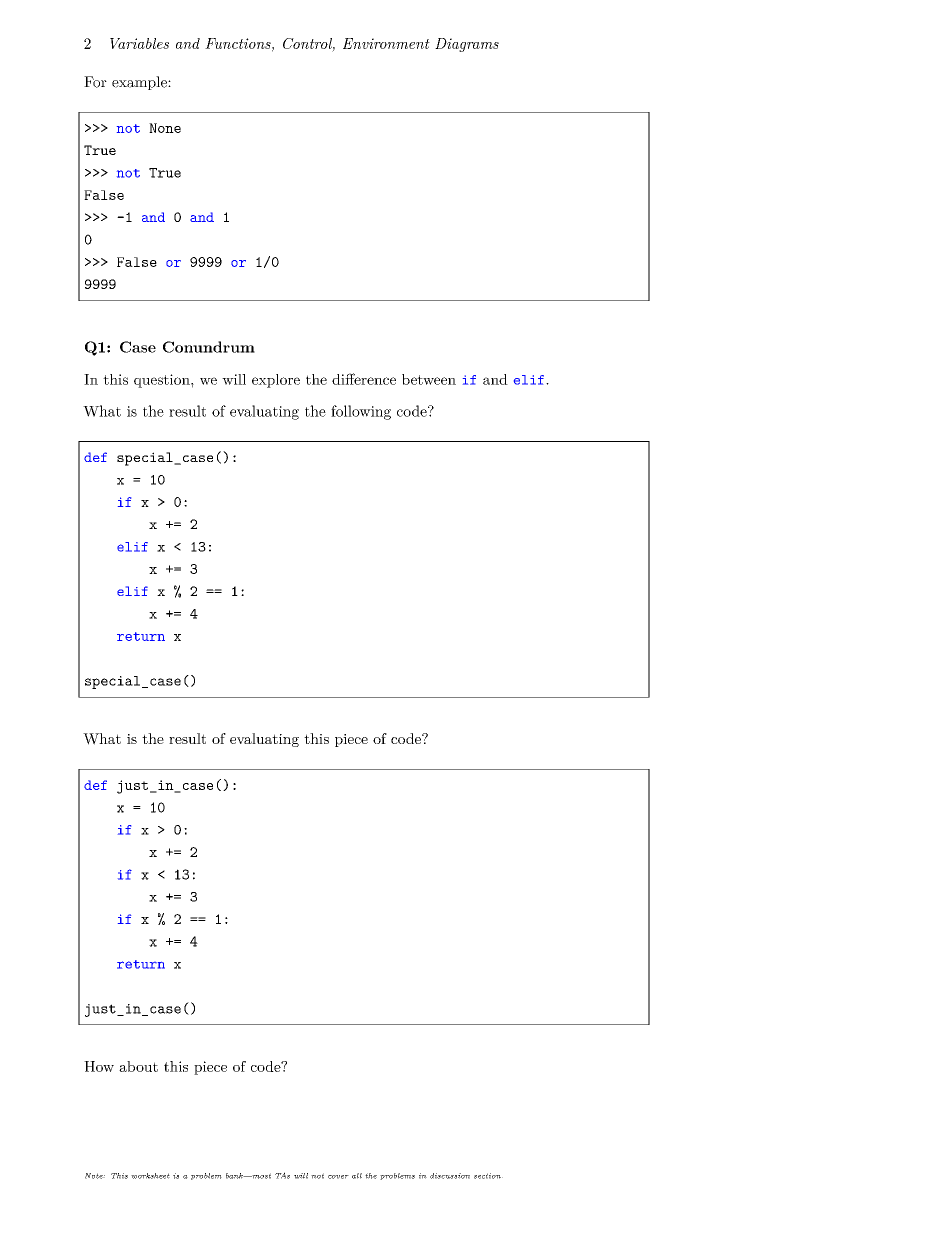  What do you see at coordinates (150, 1176) in the screenshot?
I see `worksheet` at bounding box center [150, 1176].
